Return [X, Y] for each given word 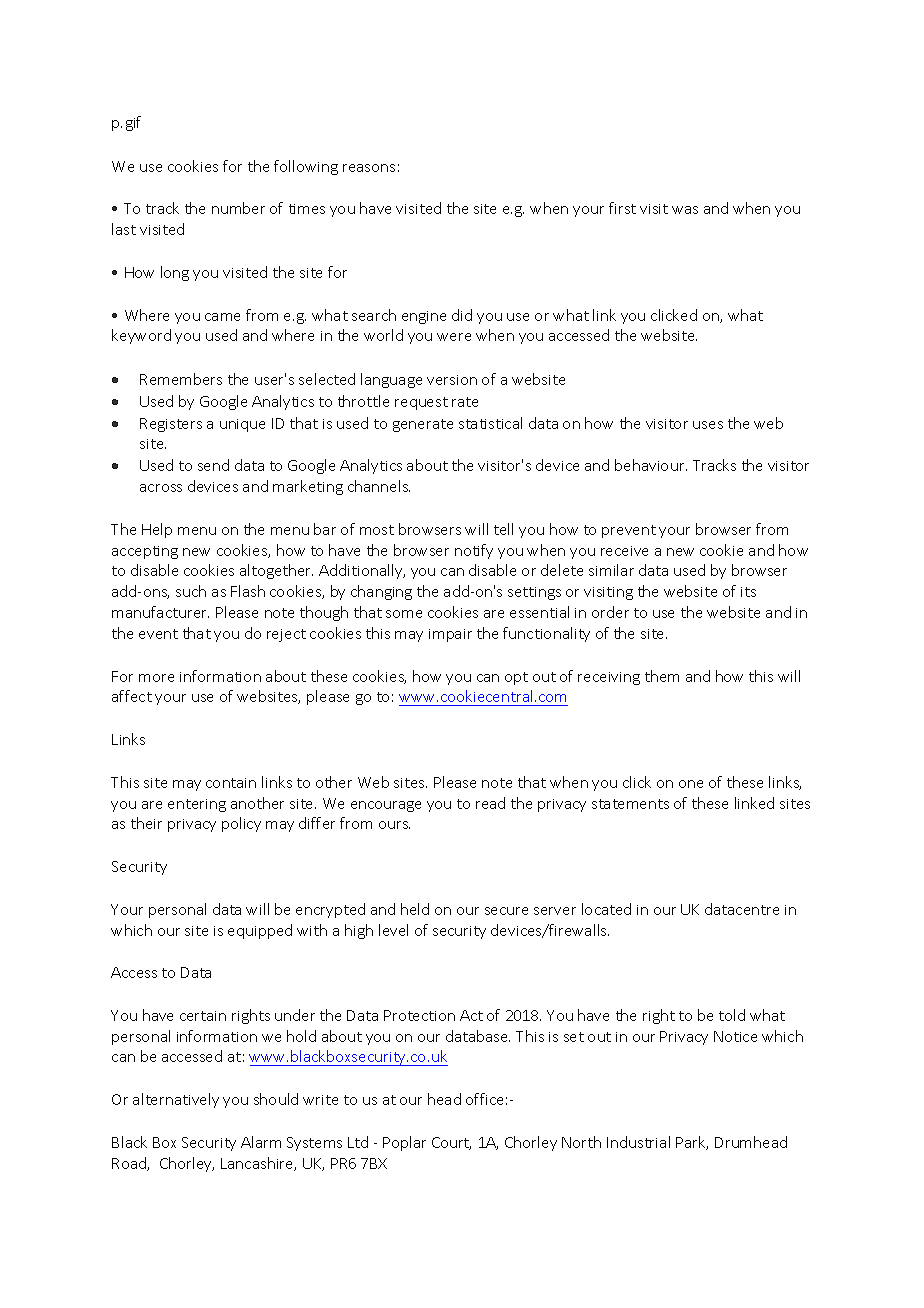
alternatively [176, 1100]
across [161, 488]
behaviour [651, 465]
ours [394, 825]
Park [692, 1143]
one [691, 784]
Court [451, 1143]
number [238, 208]
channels [379, 486]
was [685, 210]
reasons [369, 168]
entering [197, 805]
